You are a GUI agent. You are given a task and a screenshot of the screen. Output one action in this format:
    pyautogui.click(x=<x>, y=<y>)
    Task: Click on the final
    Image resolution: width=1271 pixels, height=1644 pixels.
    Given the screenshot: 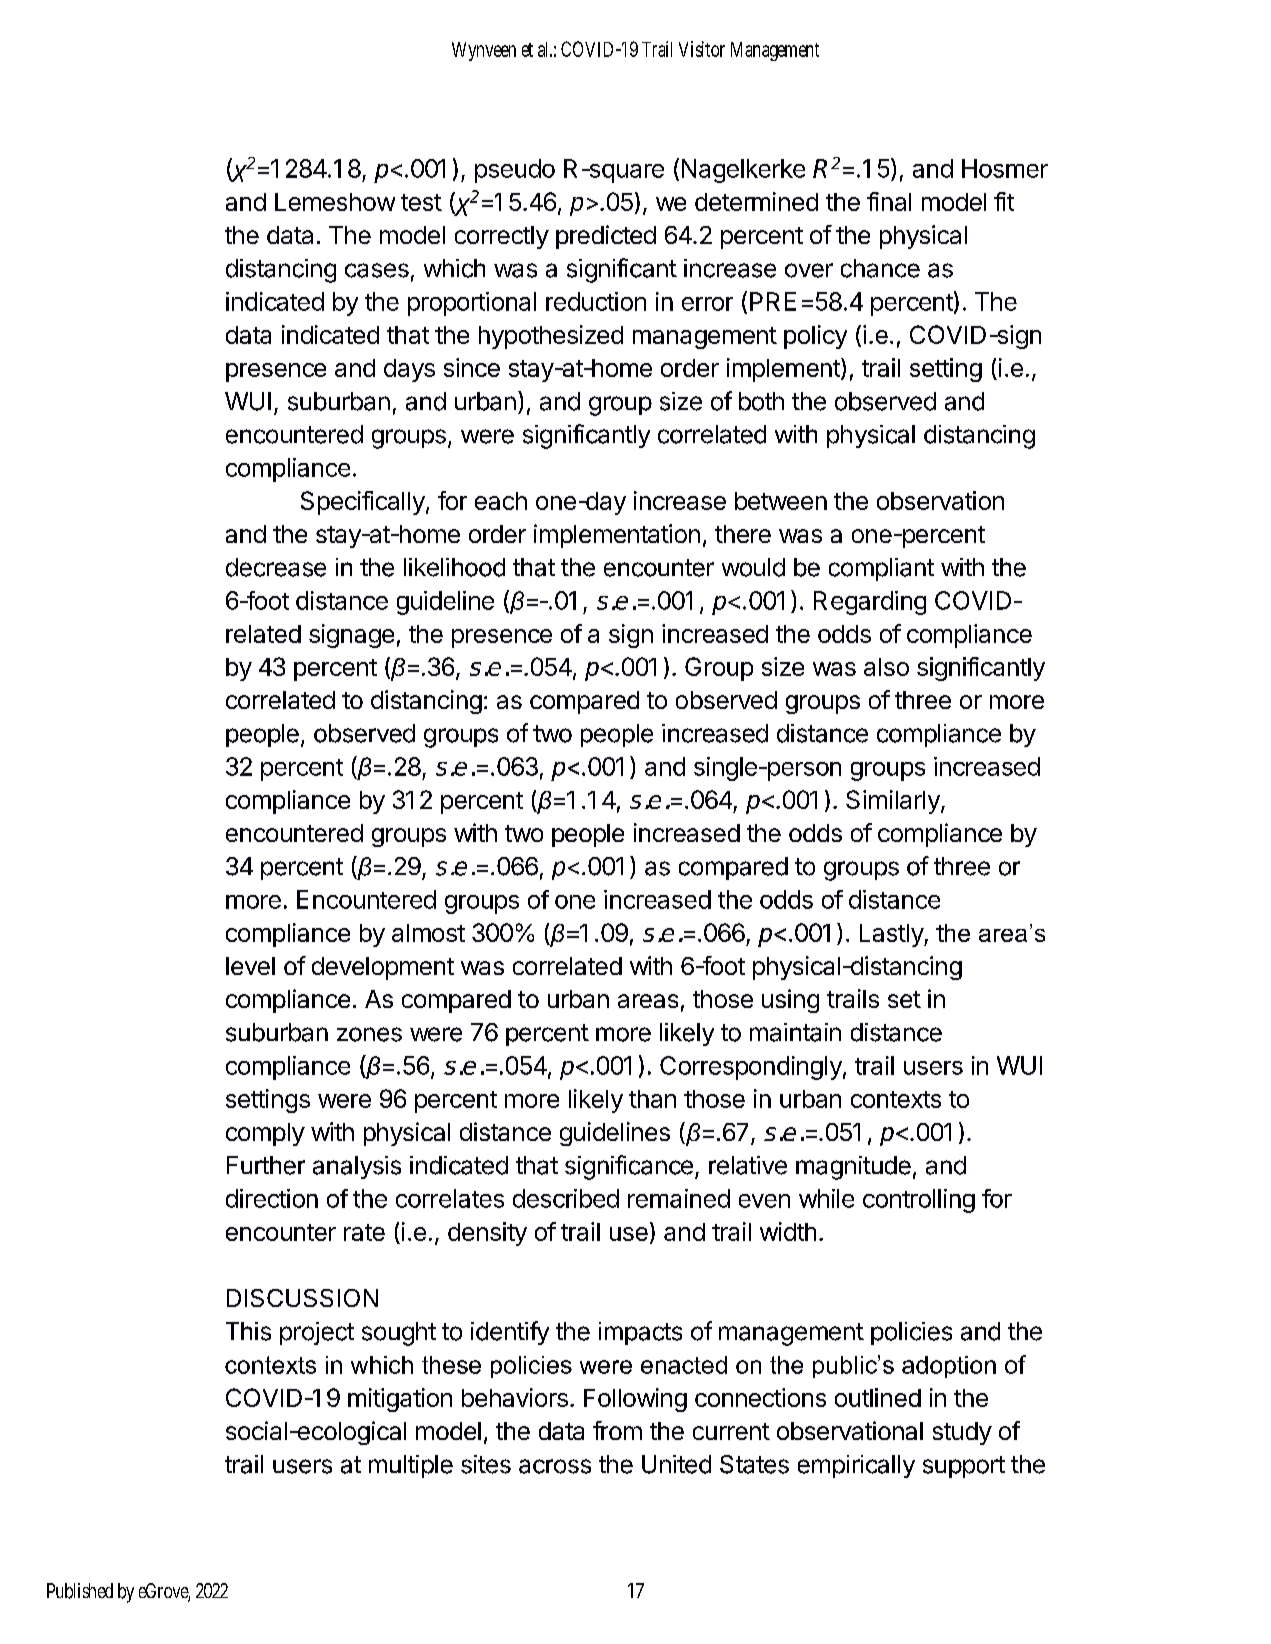 What is the action you would take?
    pyautogui.click(x=889, y=201)
